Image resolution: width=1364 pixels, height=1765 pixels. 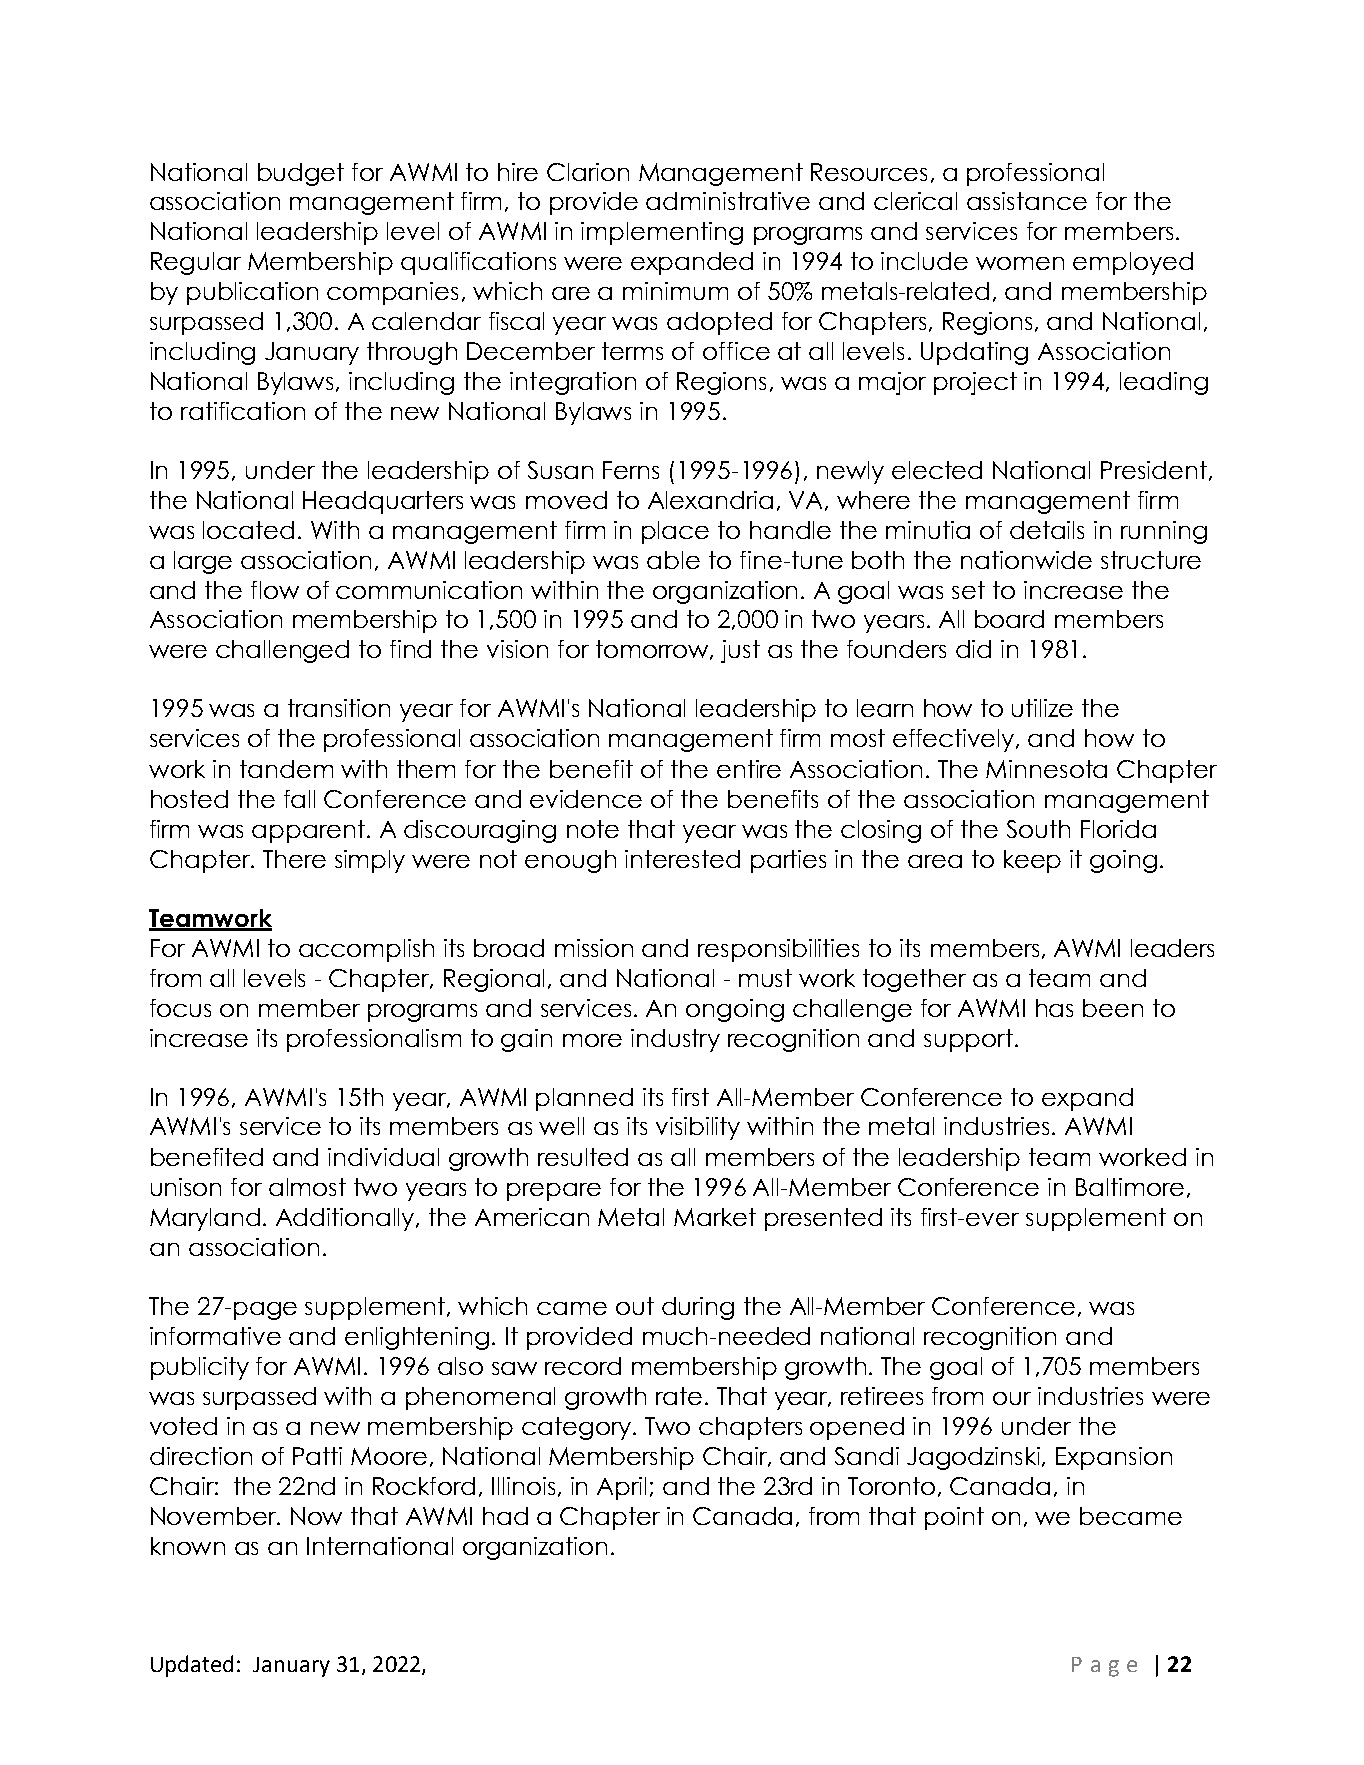 What do you see at coordinates (294, 859) in the image?
I see `There` at bounding box center [294, 859].
